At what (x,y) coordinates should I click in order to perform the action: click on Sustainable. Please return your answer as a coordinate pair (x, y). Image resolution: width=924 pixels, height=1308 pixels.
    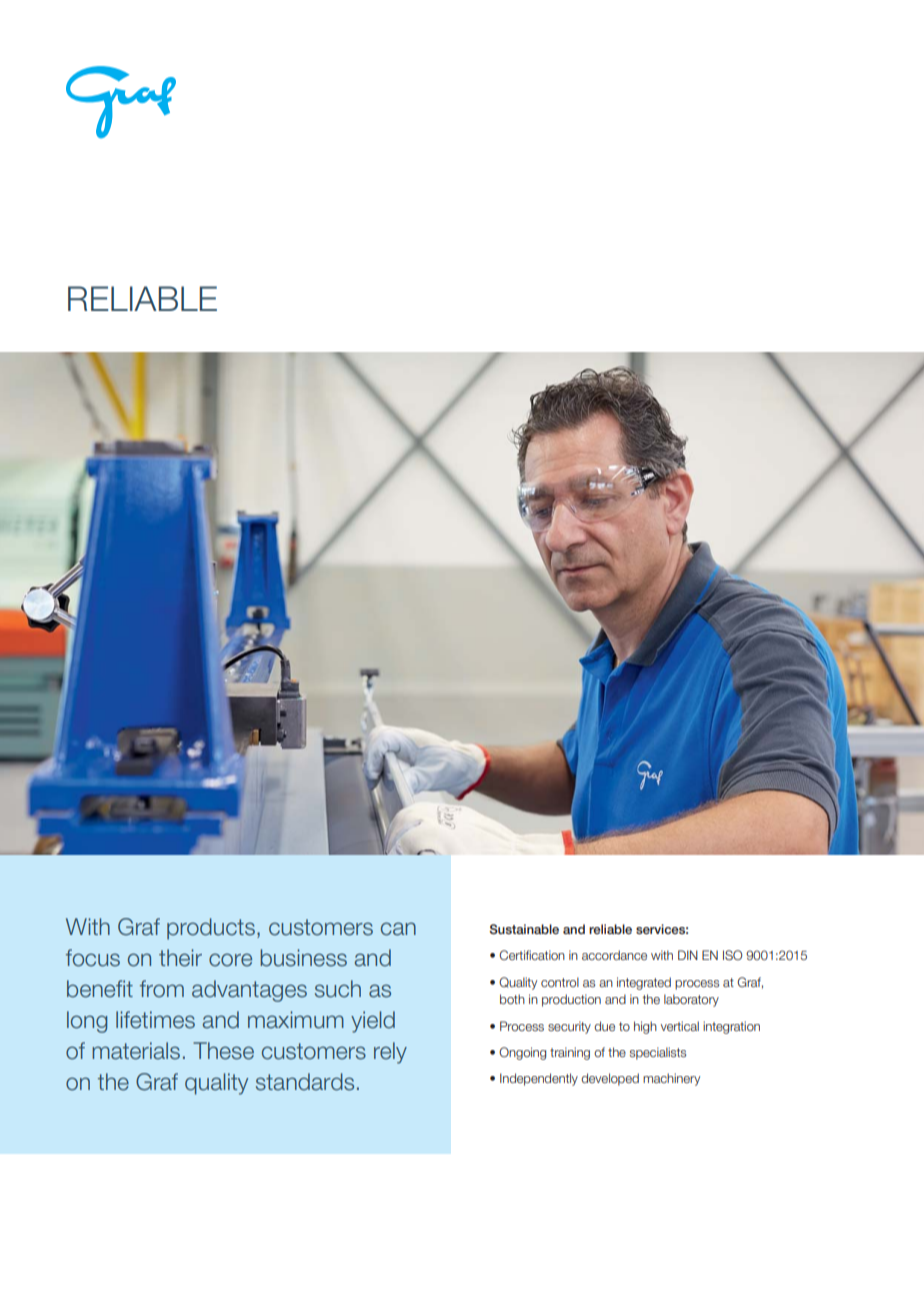
    Looking at the image, I should click on (524, 929).
